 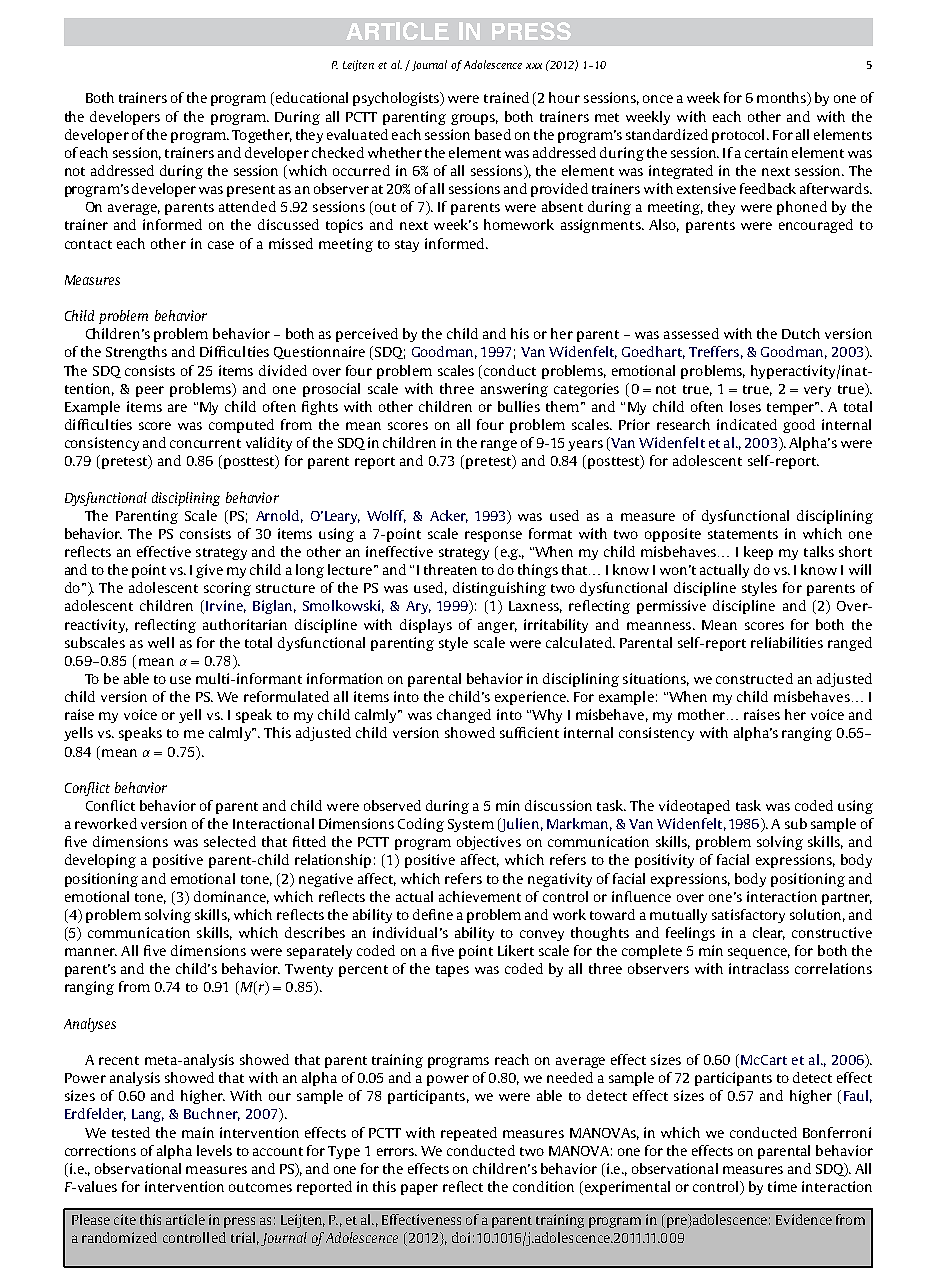 I want to click on Together, so click(x=262, y=136).
